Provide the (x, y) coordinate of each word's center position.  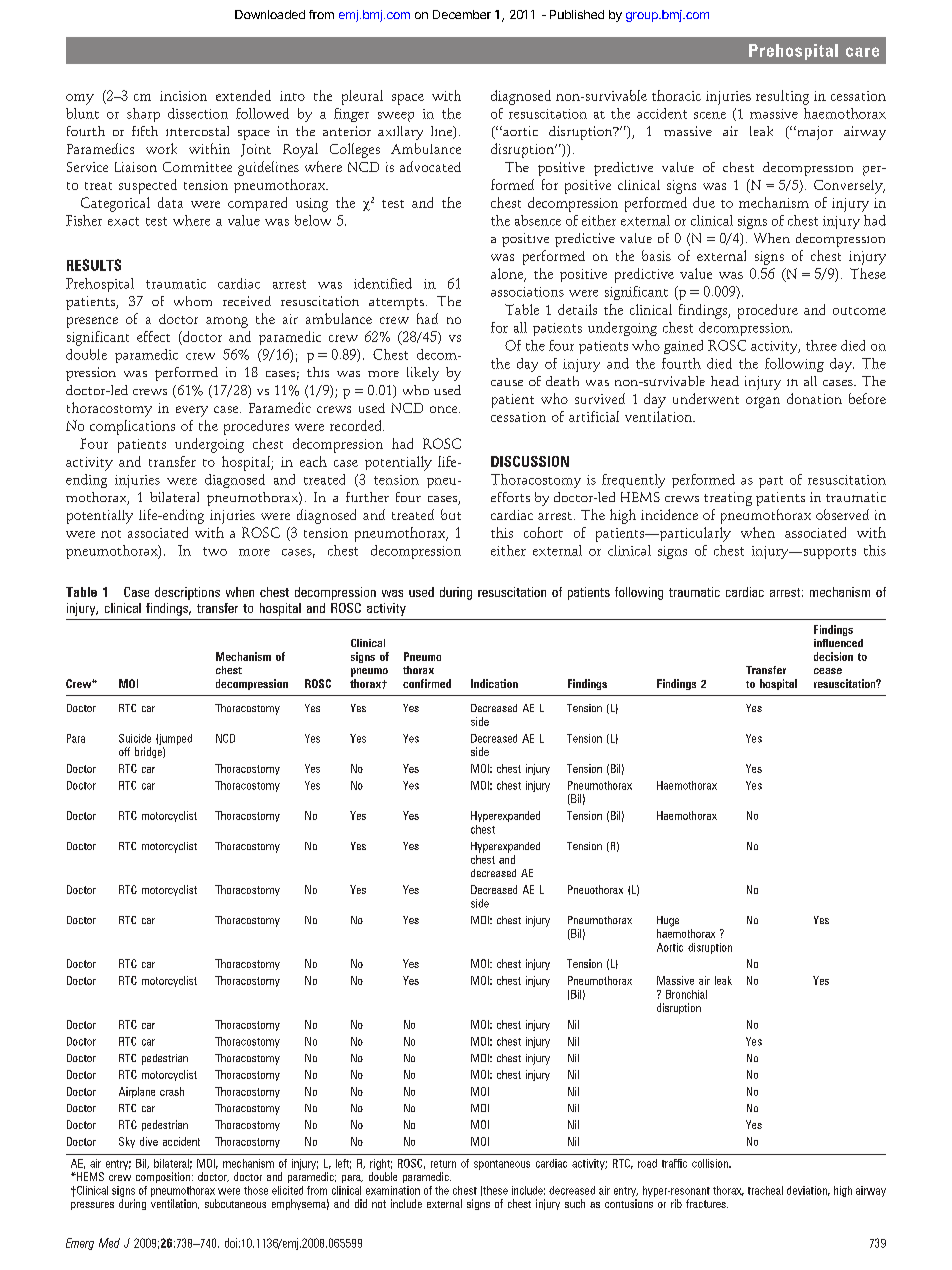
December (462, 14)
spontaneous (502, 1165)
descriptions (187, 593)
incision (183, 96)
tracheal (765, 1190)
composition (163, 1177)
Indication (494, 683)
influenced (838, 643)
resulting (782, 97)
